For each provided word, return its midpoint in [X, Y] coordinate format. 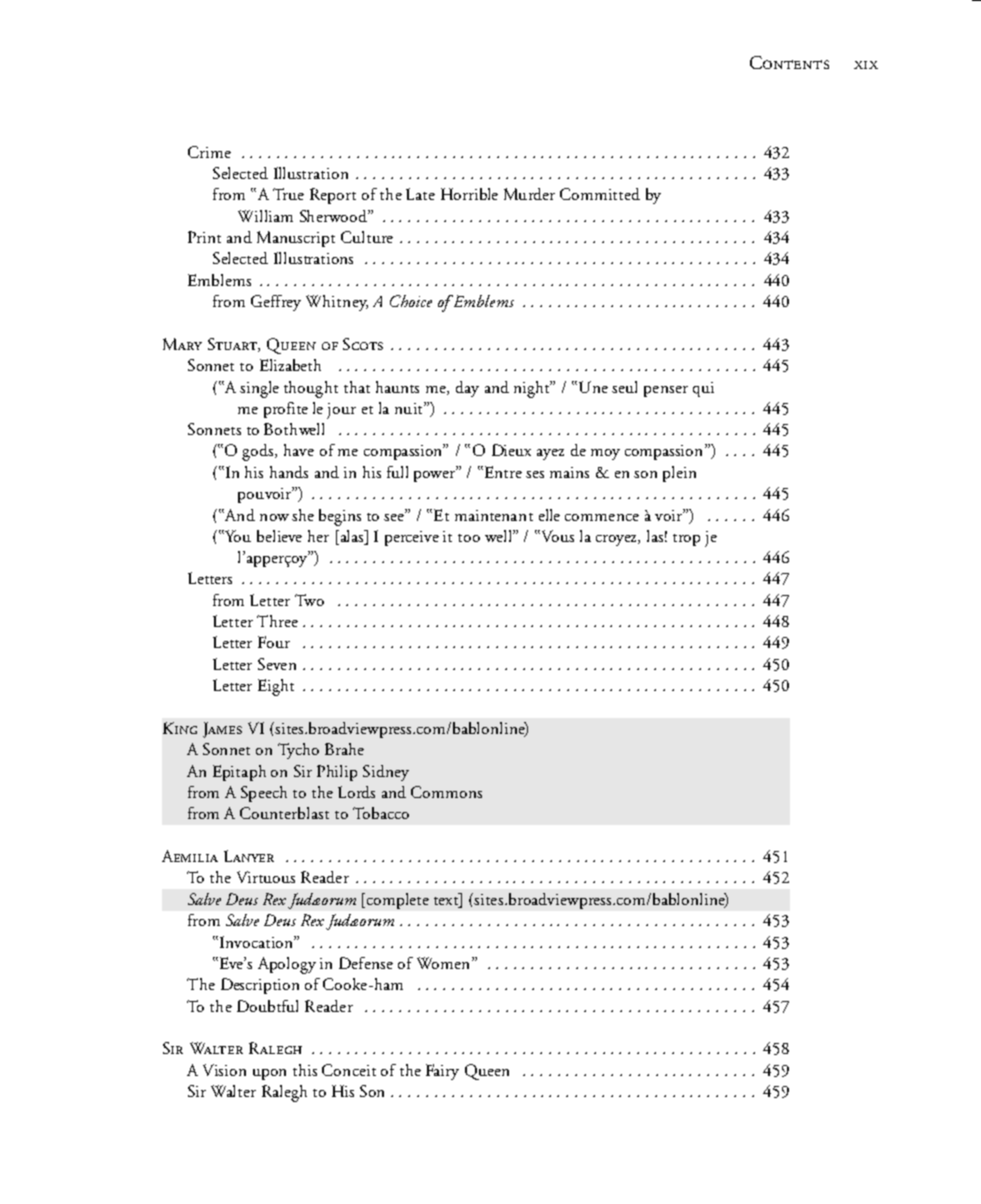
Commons [446, 792]
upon [269, 1074]
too [469, 538]
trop [686, 540]
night [533, 389]
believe [279, 536]
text [447, 902]
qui [703, 389]
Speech [264, 794]
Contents [789, 62]
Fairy [442, 1072]
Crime [209, 152]
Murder [529, 194]
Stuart [233, 345]
